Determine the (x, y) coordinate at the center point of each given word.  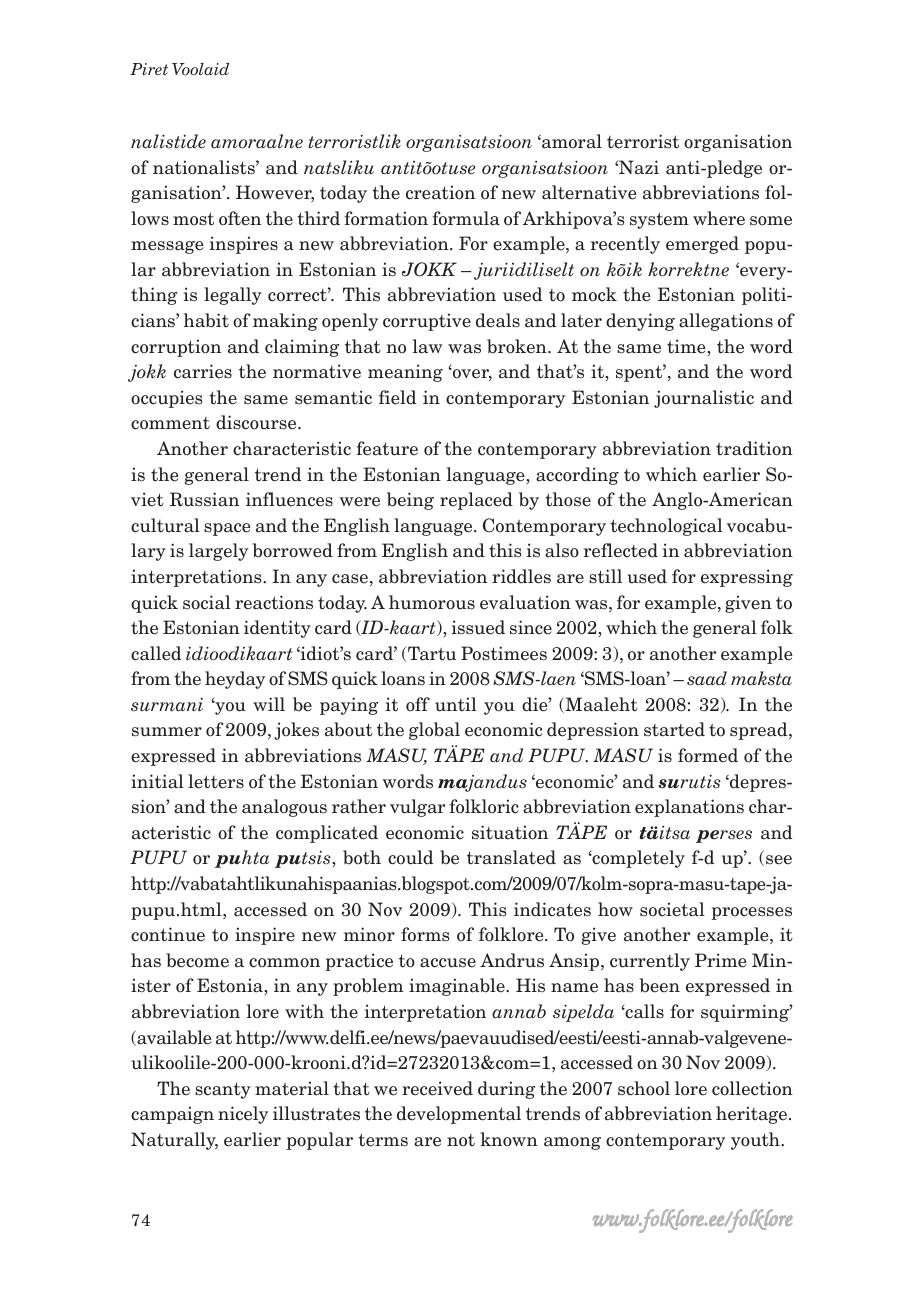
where (719, 218)
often (240, 218)
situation (510, 832)
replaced (476, 501)
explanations (689, 808)
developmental (459, 1115)
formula (466, 218)
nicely (243, 1115)
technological (666, 527)
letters (216, 781)
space (227, 529)
